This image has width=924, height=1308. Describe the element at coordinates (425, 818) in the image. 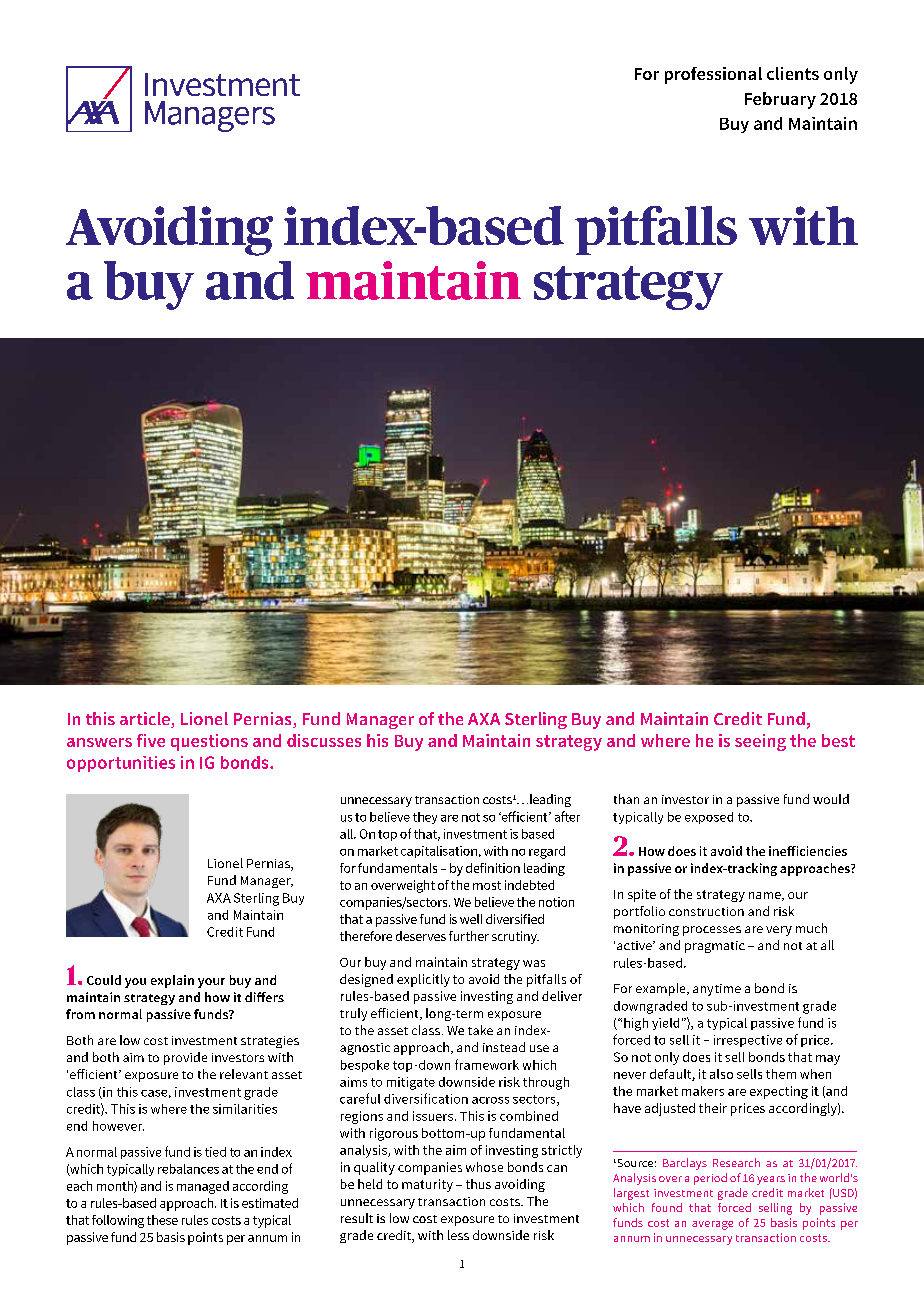

I see `they` at that location.
